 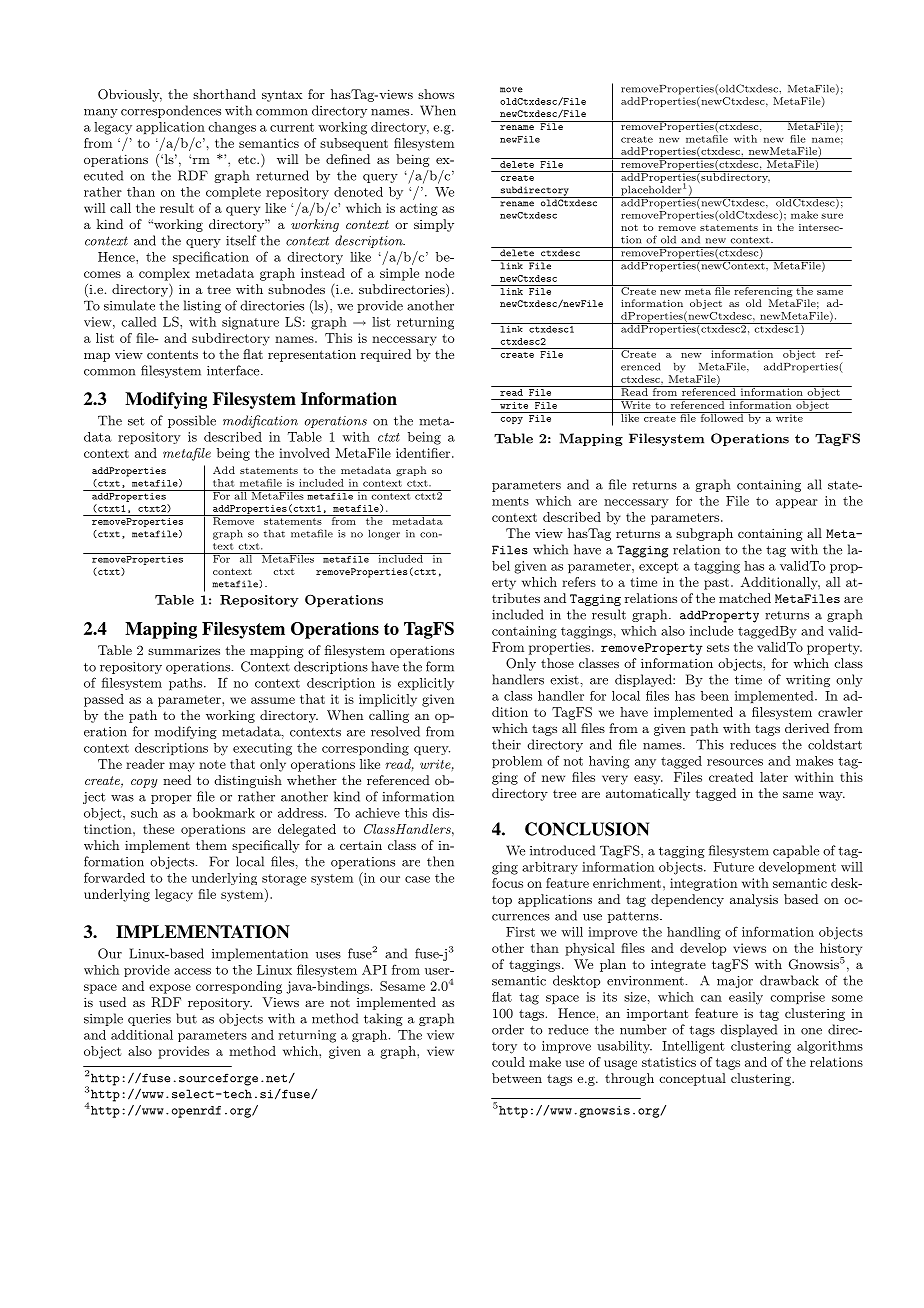 What do you see at coordinates (796, 851) in the document?
I see `capable` at bounding box center [796, 851].
